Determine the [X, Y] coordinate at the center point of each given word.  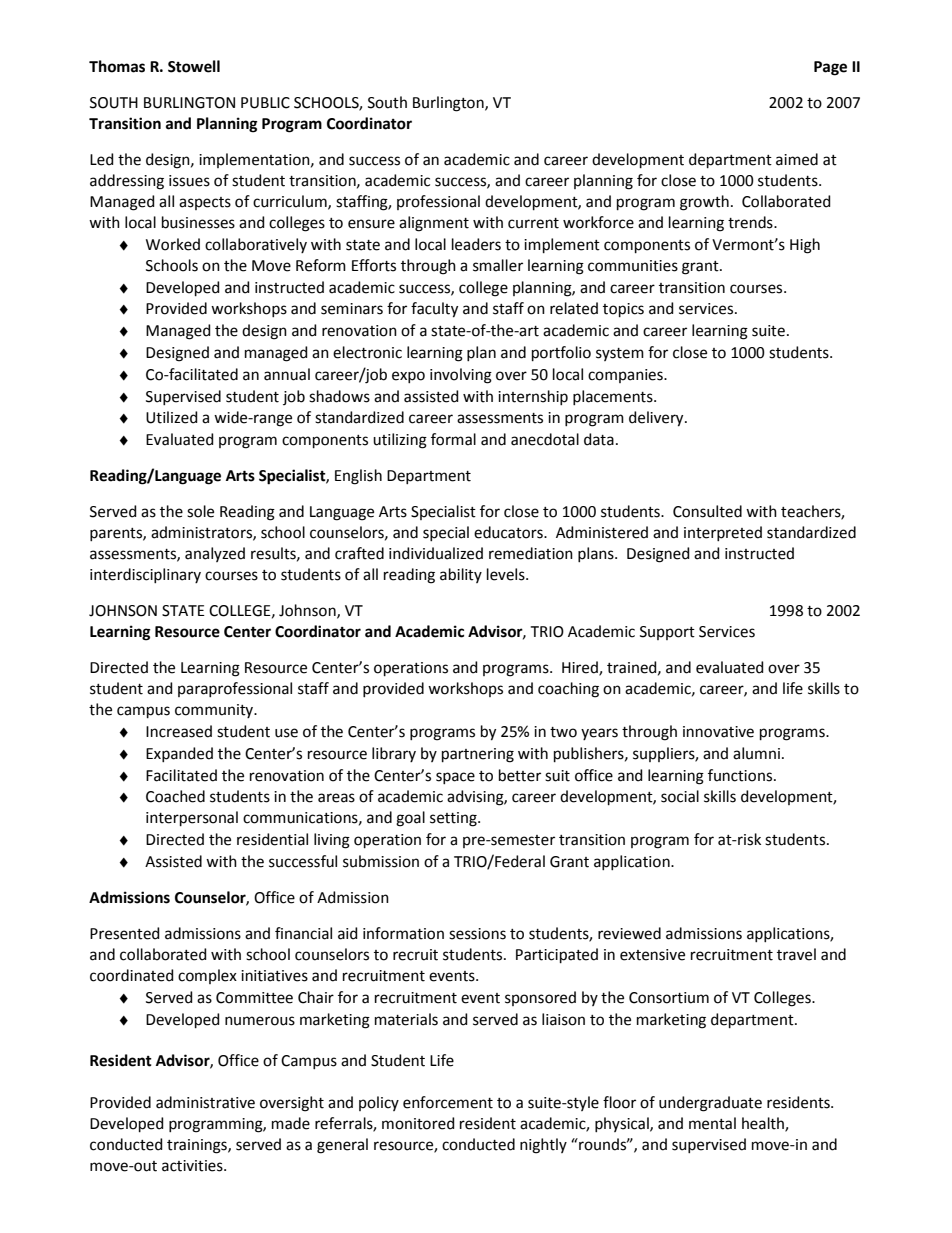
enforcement [448, 1102]
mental [712, 1123]
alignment [434, 224]
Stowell [194, 66]
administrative [205, 1102]
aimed [797, 159]
